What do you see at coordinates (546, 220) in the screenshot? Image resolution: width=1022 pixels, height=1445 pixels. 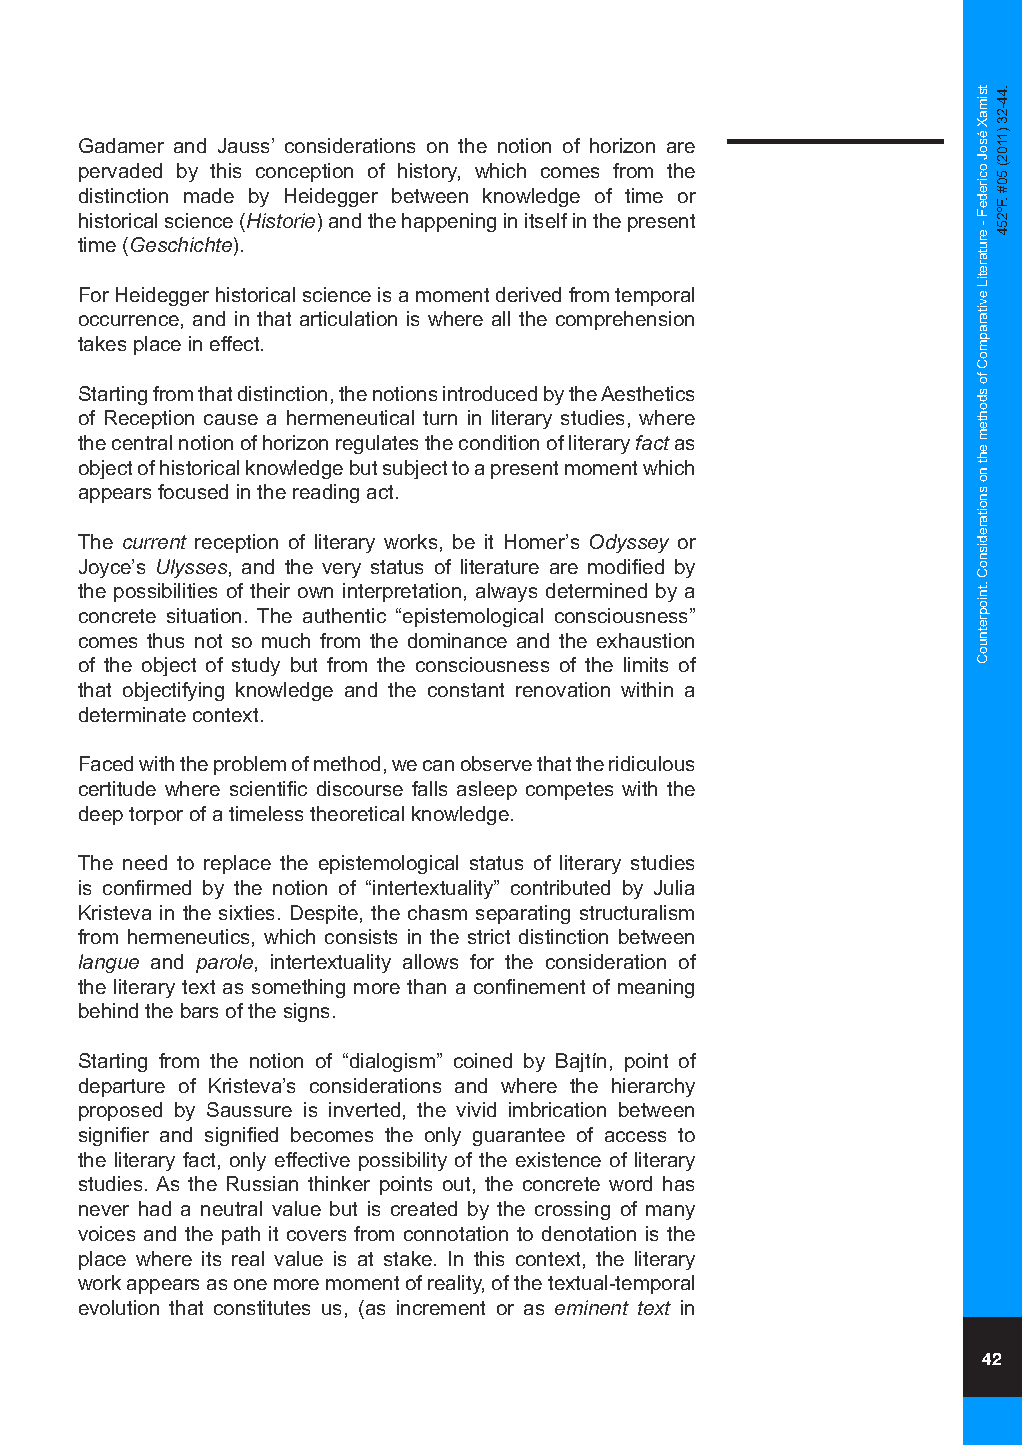 I see `itself` at bounding box center [546, 220].
